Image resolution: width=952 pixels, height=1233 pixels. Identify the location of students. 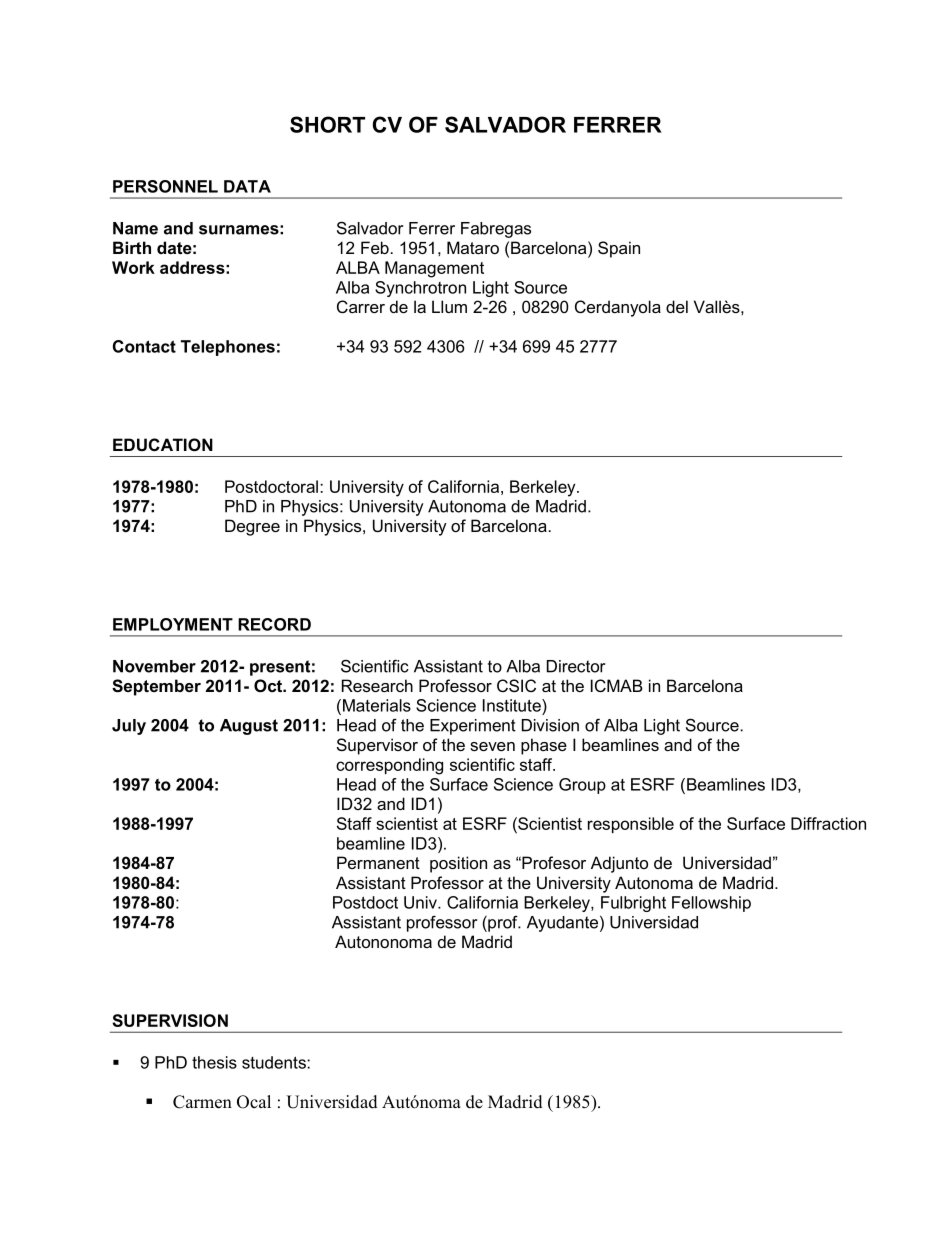
(275, 1062).
